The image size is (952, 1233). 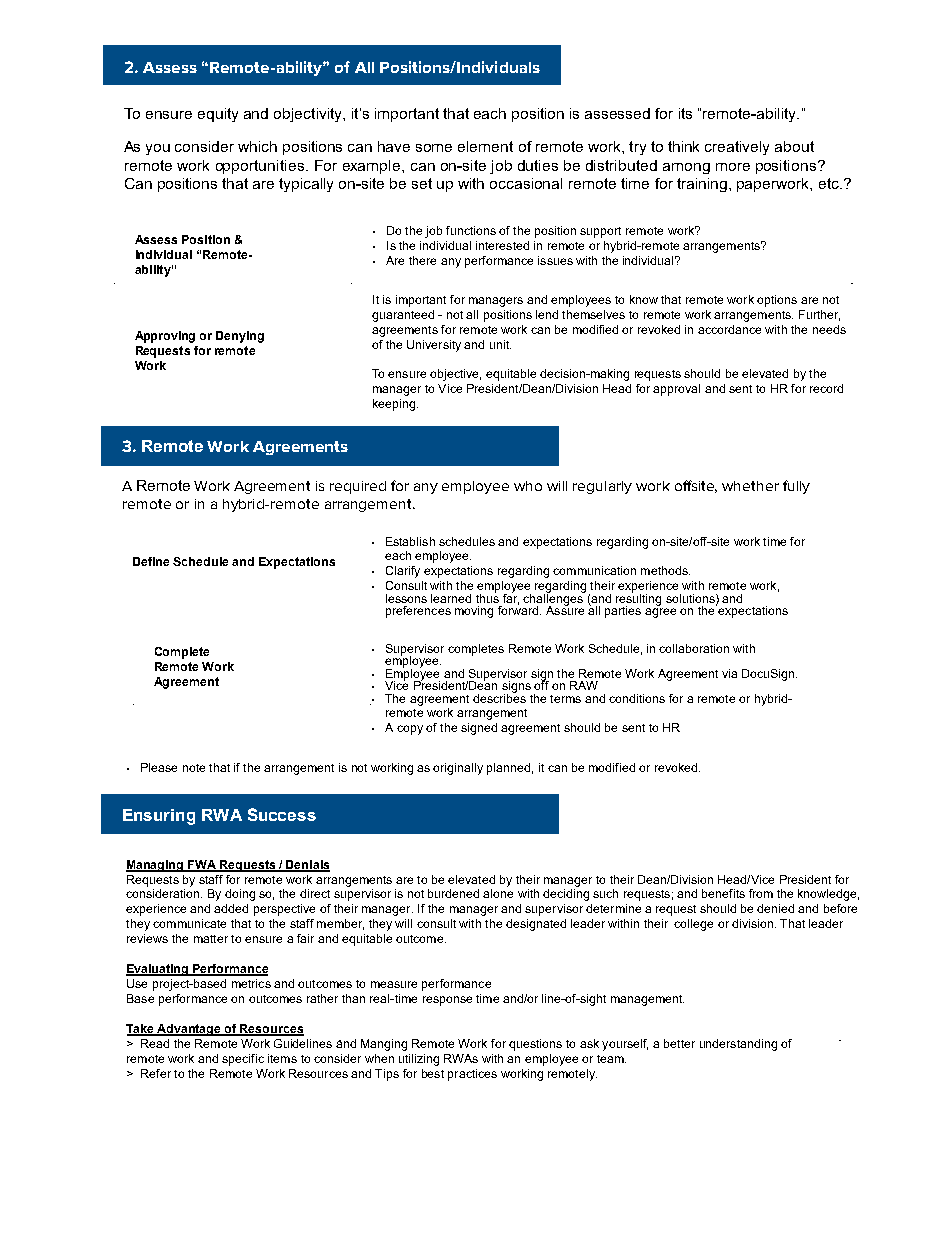 What do you see at coordinates (243, 1060) in the page?
I see `specific` at bounding box center [243, 1060].
